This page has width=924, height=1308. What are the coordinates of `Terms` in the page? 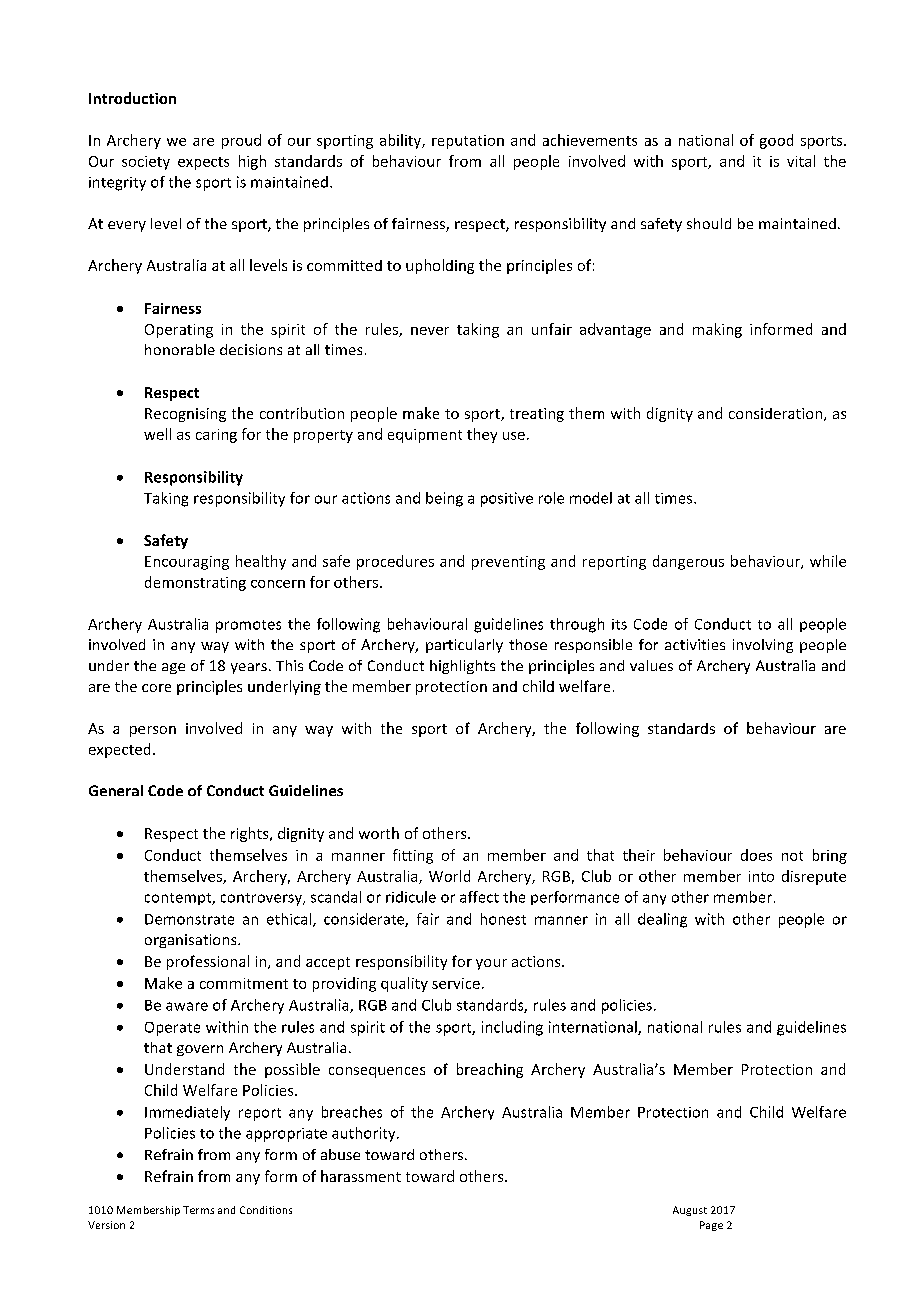 It's located at (198, 1210).
